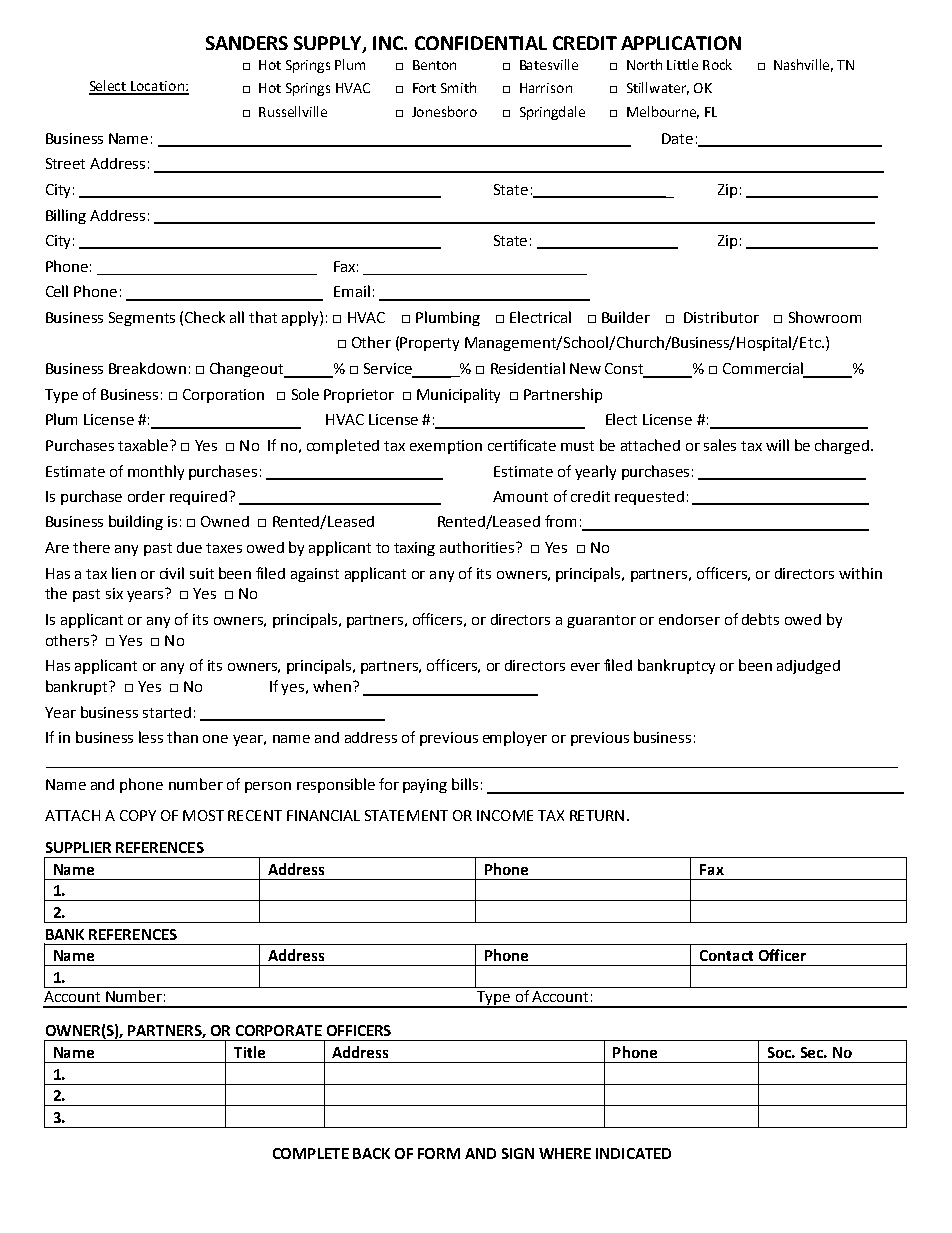  Describe the element at coordinates (717, 64) in the document. I see `Rock` at that location.
